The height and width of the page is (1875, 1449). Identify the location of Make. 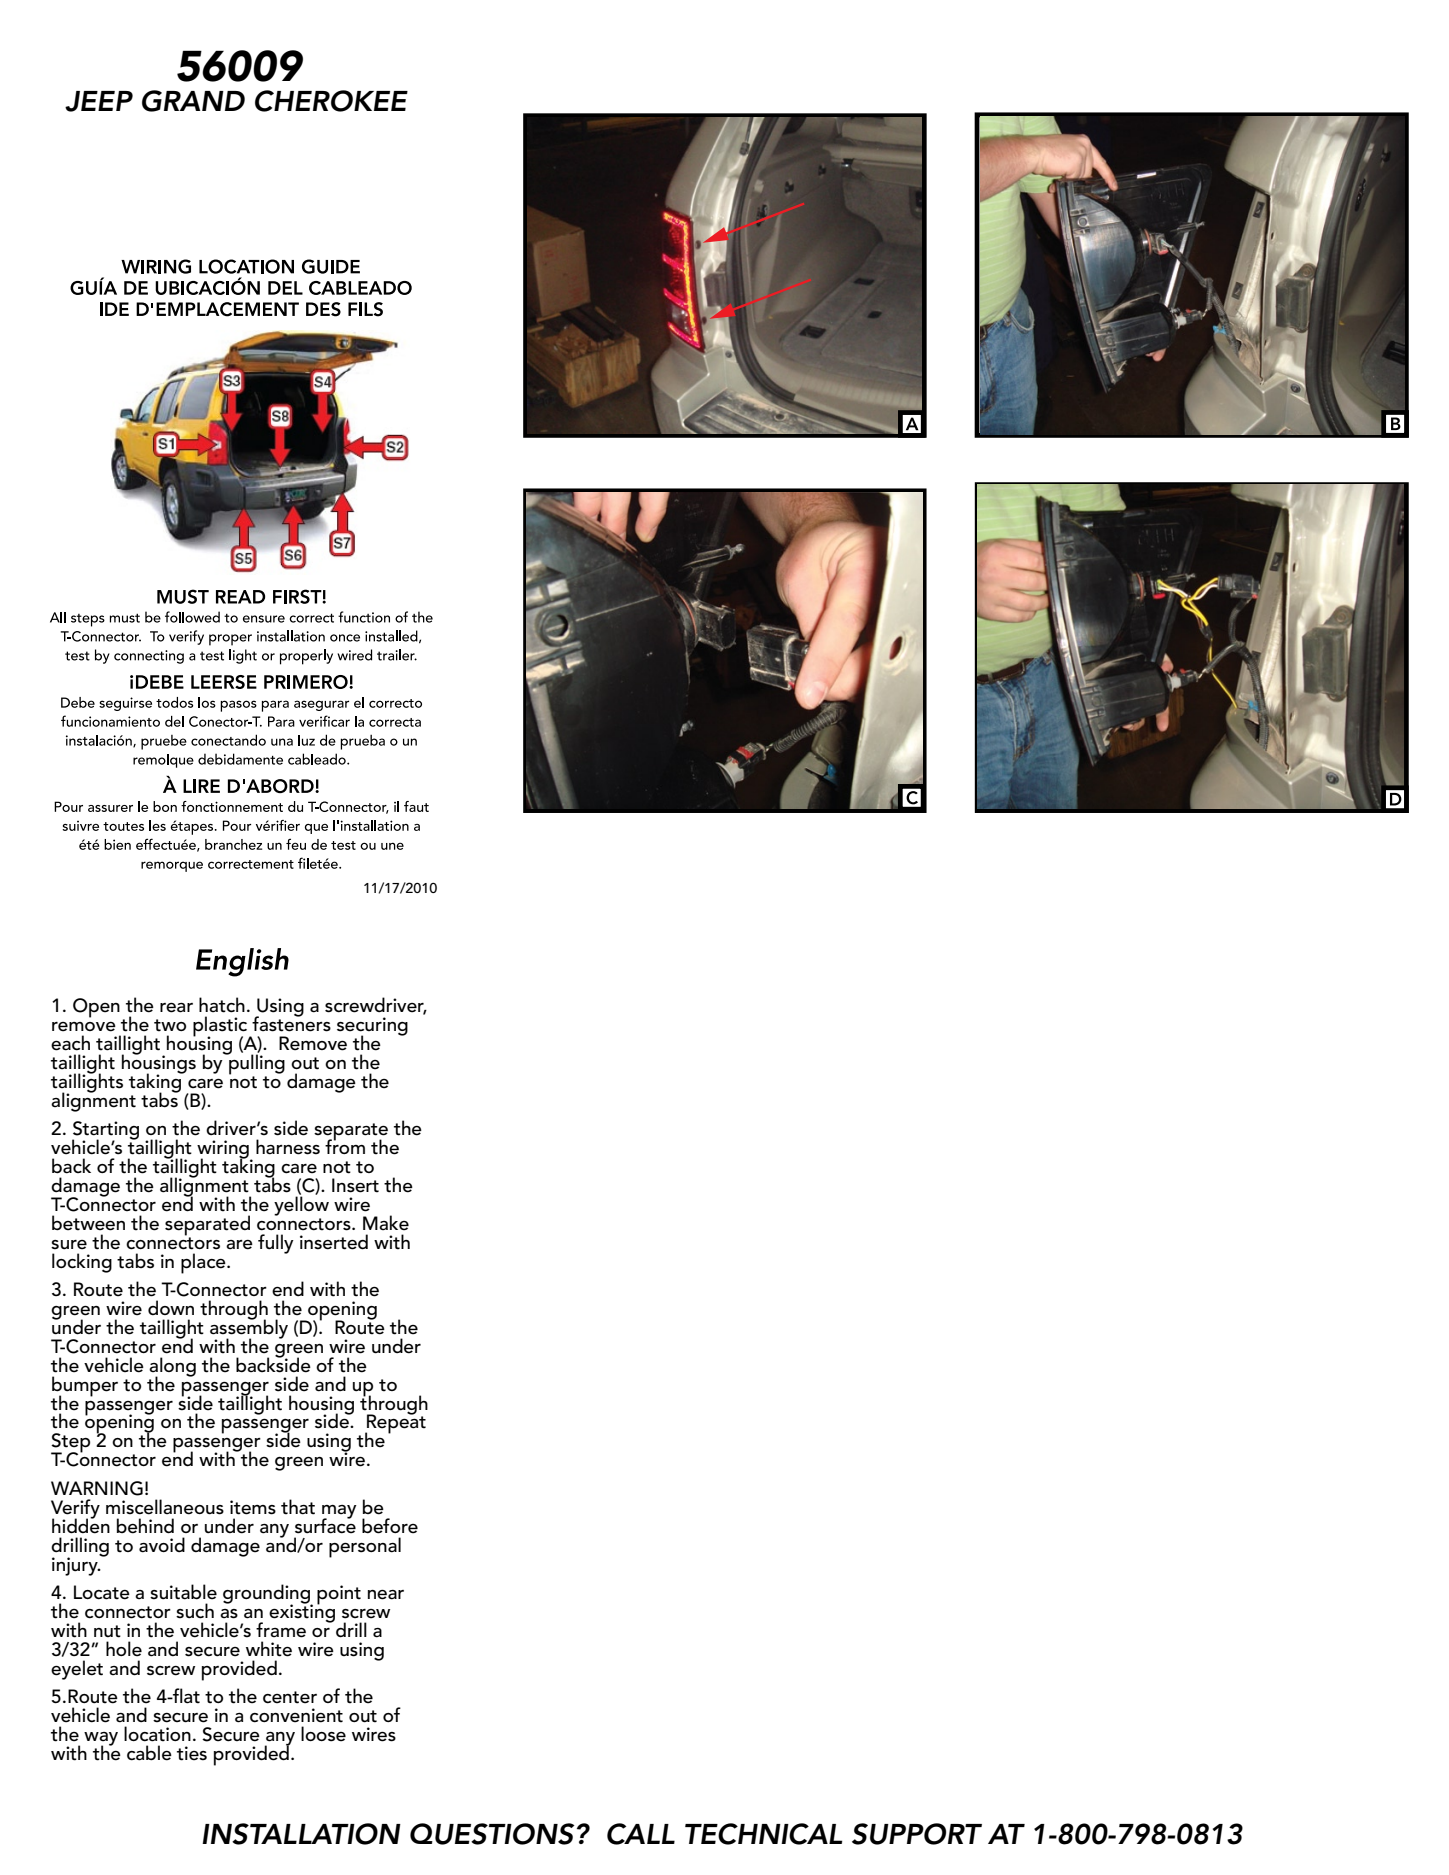
(386, 1223).
